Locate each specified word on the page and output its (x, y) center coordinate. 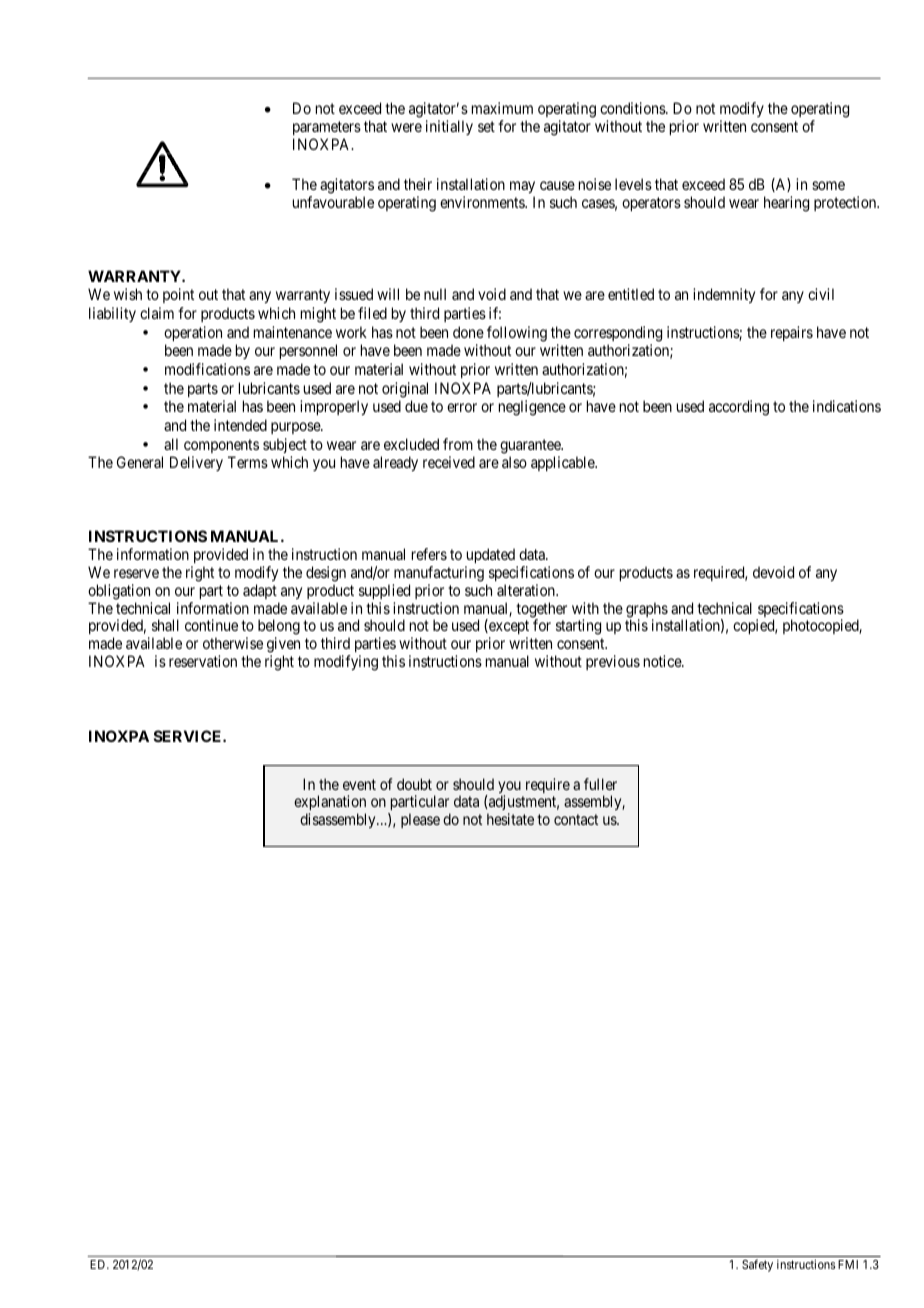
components (221, 446)
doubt (414, 784)
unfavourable (333, 202)
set (486, 126)
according (739, 408)
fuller (600, 784)
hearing (786, 204)
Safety (757, 1265)
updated (491, 555)
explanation (330, 804)
